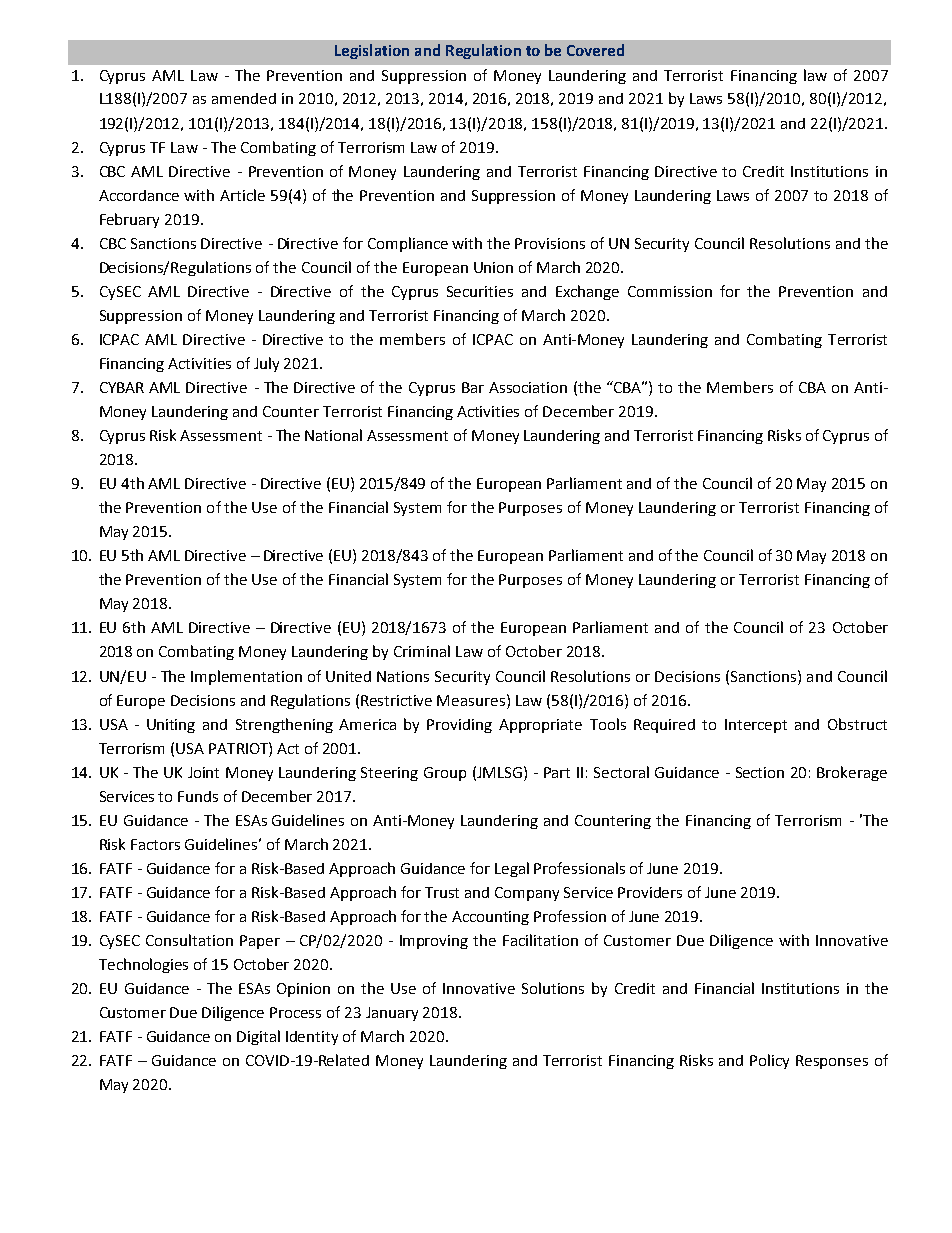 The width and height of the document is (952, 1233). Describe the element at coordinates (595, 50) in the document. I see `Covered` at that location.
